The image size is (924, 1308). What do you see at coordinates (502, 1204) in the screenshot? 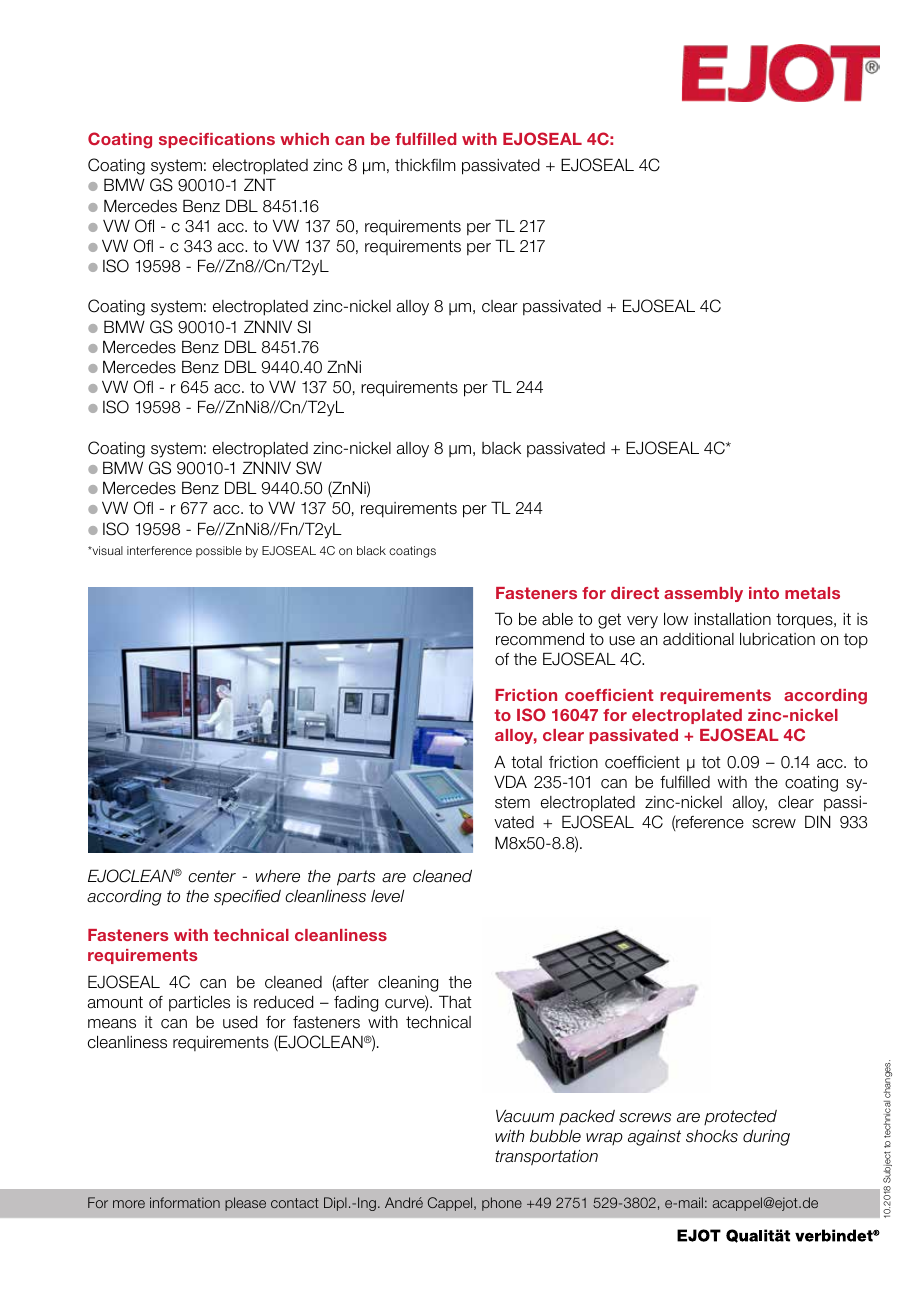
I see `phone` at bounding box center [502, 1204].
